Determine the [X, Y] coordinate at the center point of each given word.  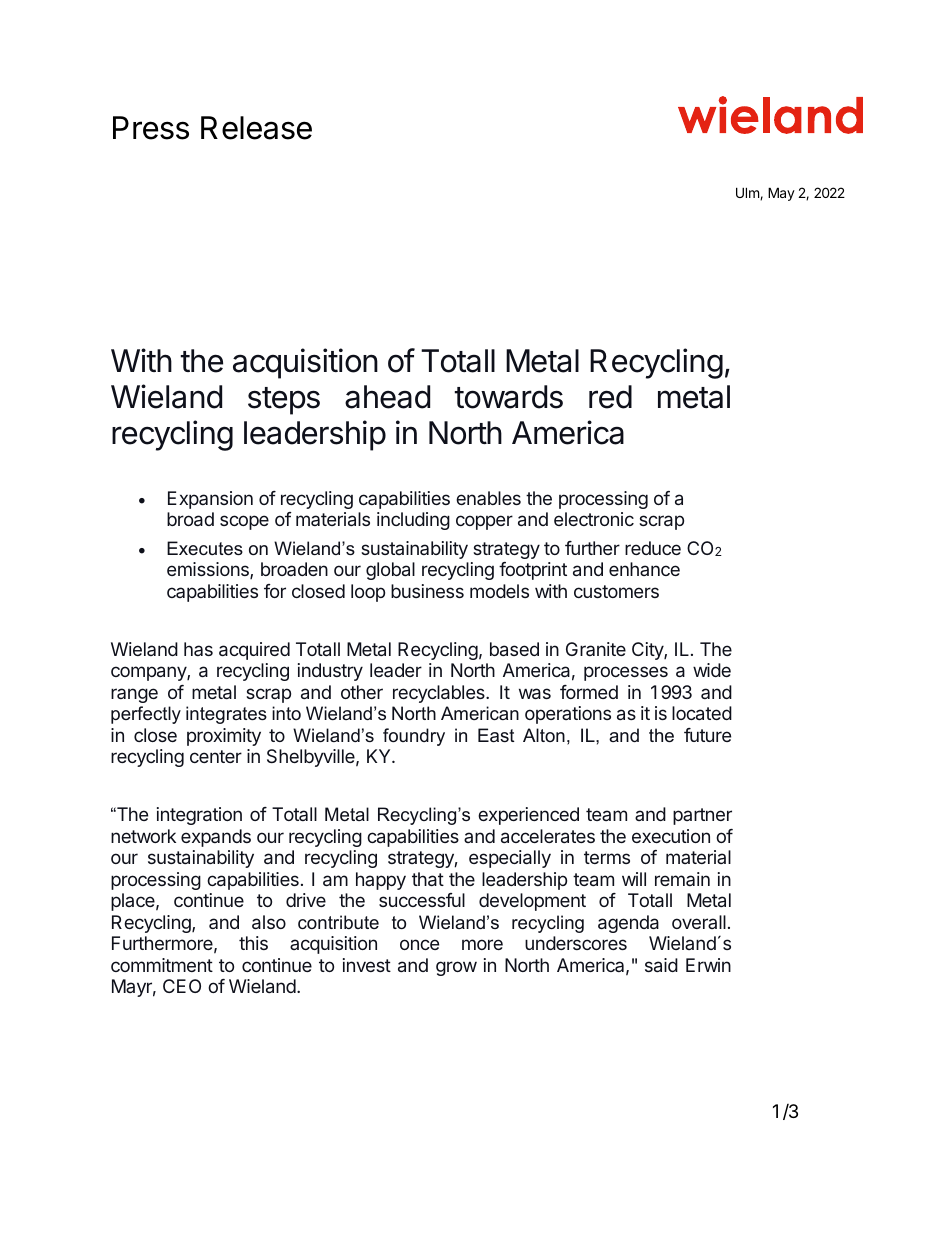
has [198, 649]
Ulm [748, 193]
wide [712, 670]
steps [284, 401]
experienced [528, 816]
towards [509, 397]
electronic [594, 519]
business [427, 591]
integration [199, 816]
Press [151, 128]
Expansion [210, 500]
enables [488, 498]
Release [256, 128]
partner [702, 816]
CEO [182, 986]
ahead [387, 397]
